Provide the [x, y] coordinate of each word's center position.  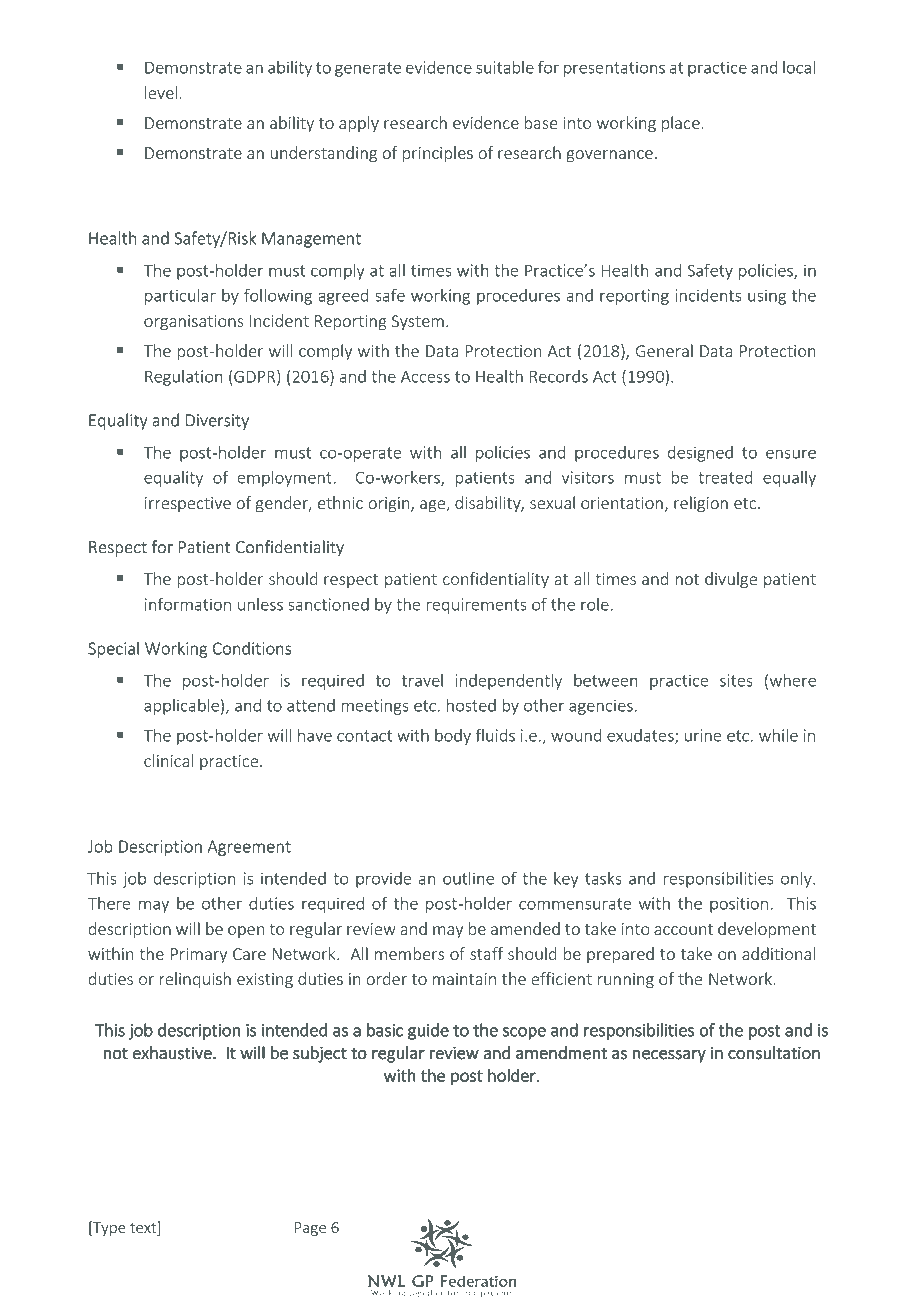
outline [468, 878]
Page [310, 1229]
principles [438, 154]
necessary [669, 1056]
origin [390, 505]
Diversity [217, 422]
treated [725, 477]
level [161, 92]
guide [428, 1031]
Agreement [249, 848]
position [739, 905]
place [681, 124]
